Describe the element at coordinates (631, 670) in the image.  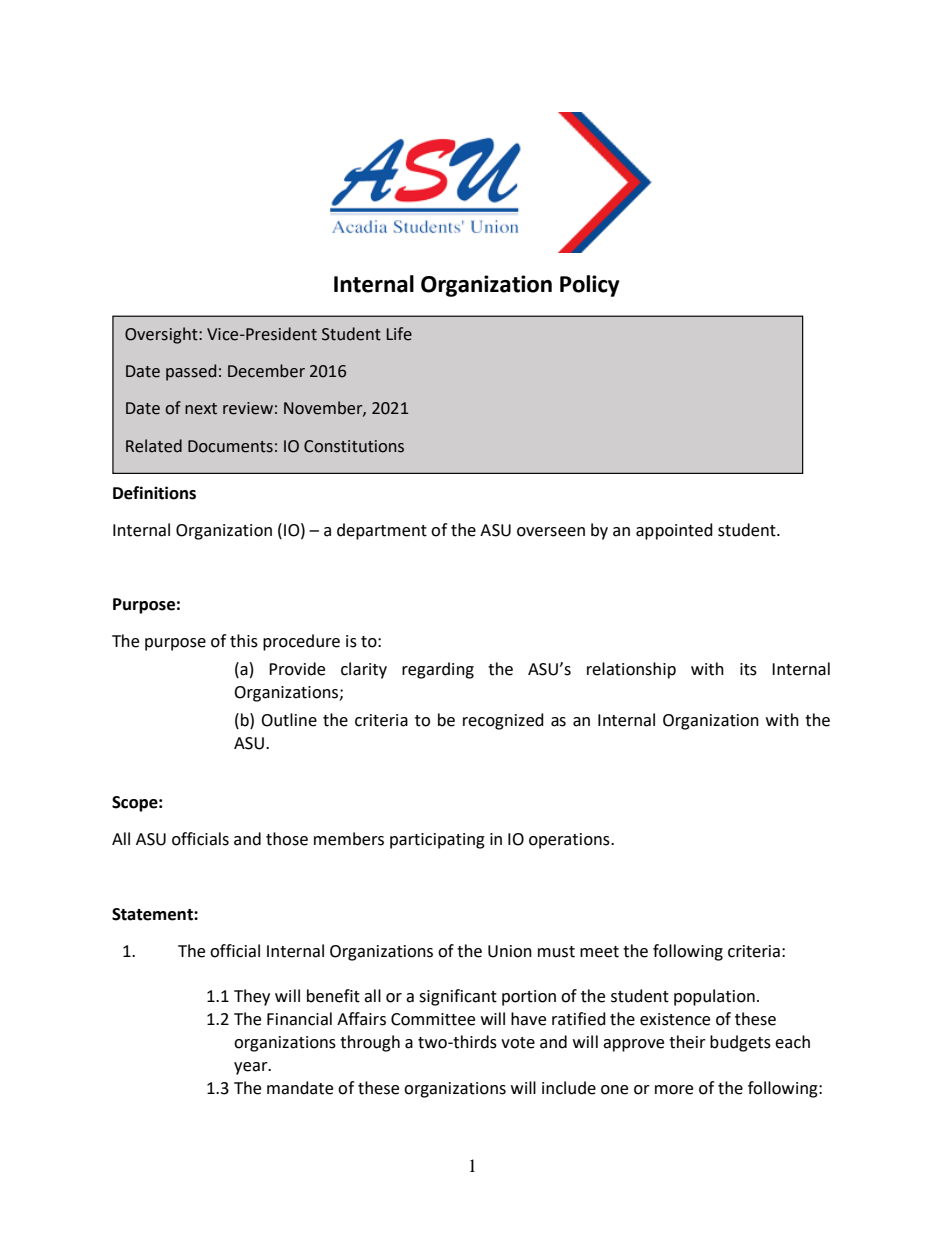
I see `relationship` at that location.
